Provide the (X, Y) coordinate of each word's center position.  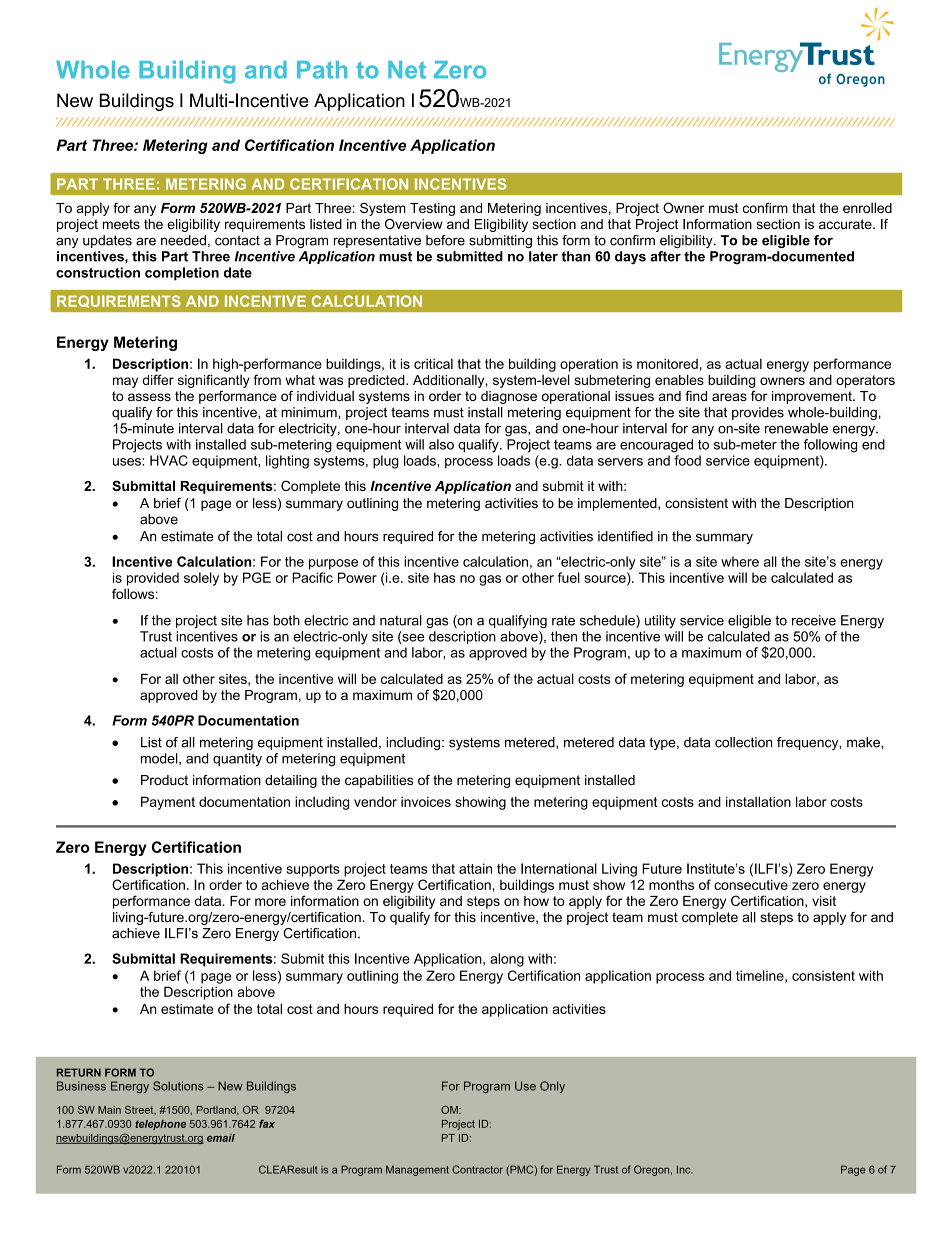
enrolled (867, 207)
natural (401, 620)
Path (322, 70)
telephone (160, 1125)
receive (814, 620)
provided (153, 579)
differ (158, 379)
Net (407, 70)
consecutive (751, 884)
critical (433, 363)
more (270, 902)
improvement (813, 397)
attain (475, 868)
